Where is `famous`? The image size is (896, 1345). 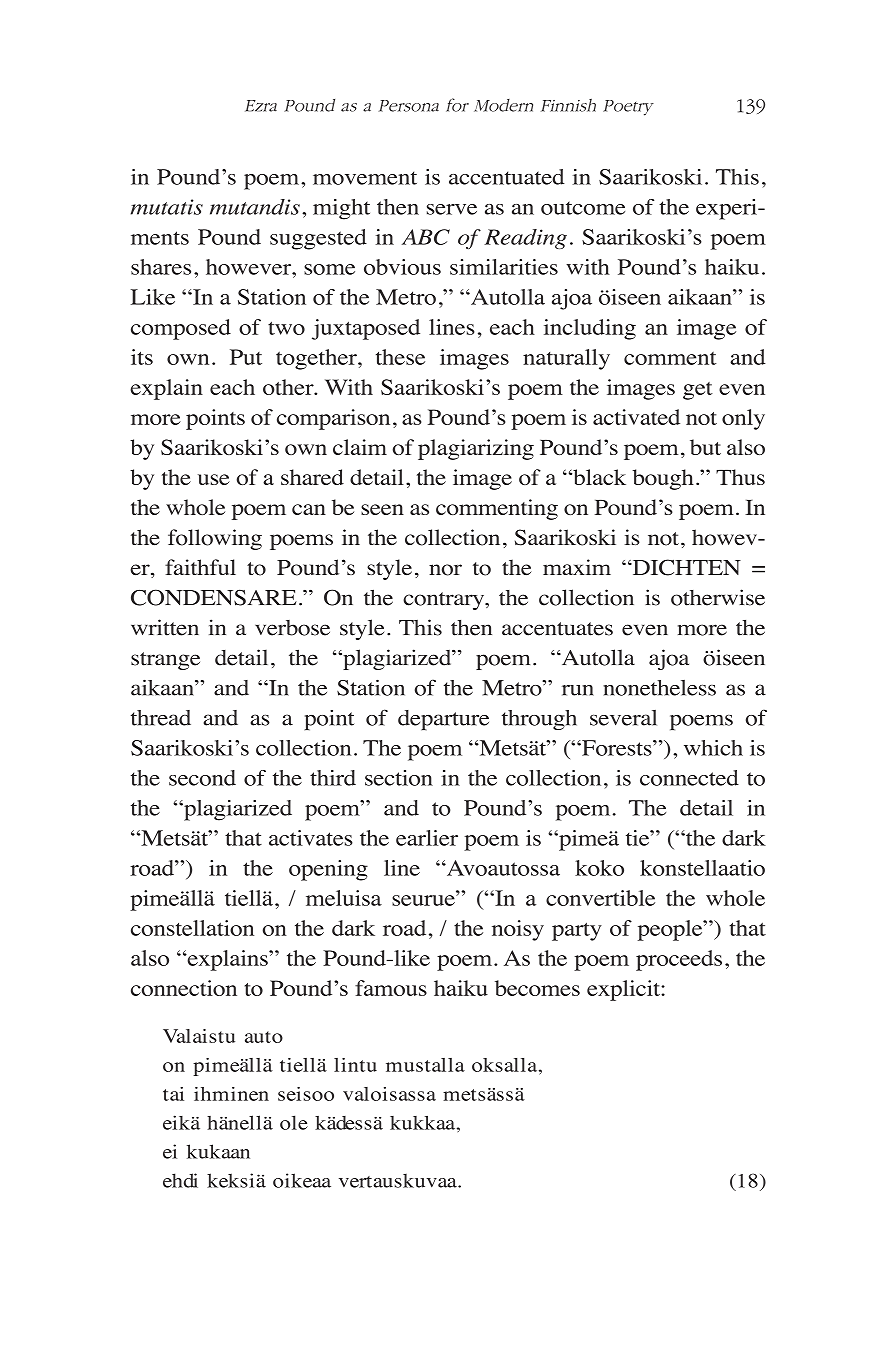 famous is located at coordinates (391, 988).
